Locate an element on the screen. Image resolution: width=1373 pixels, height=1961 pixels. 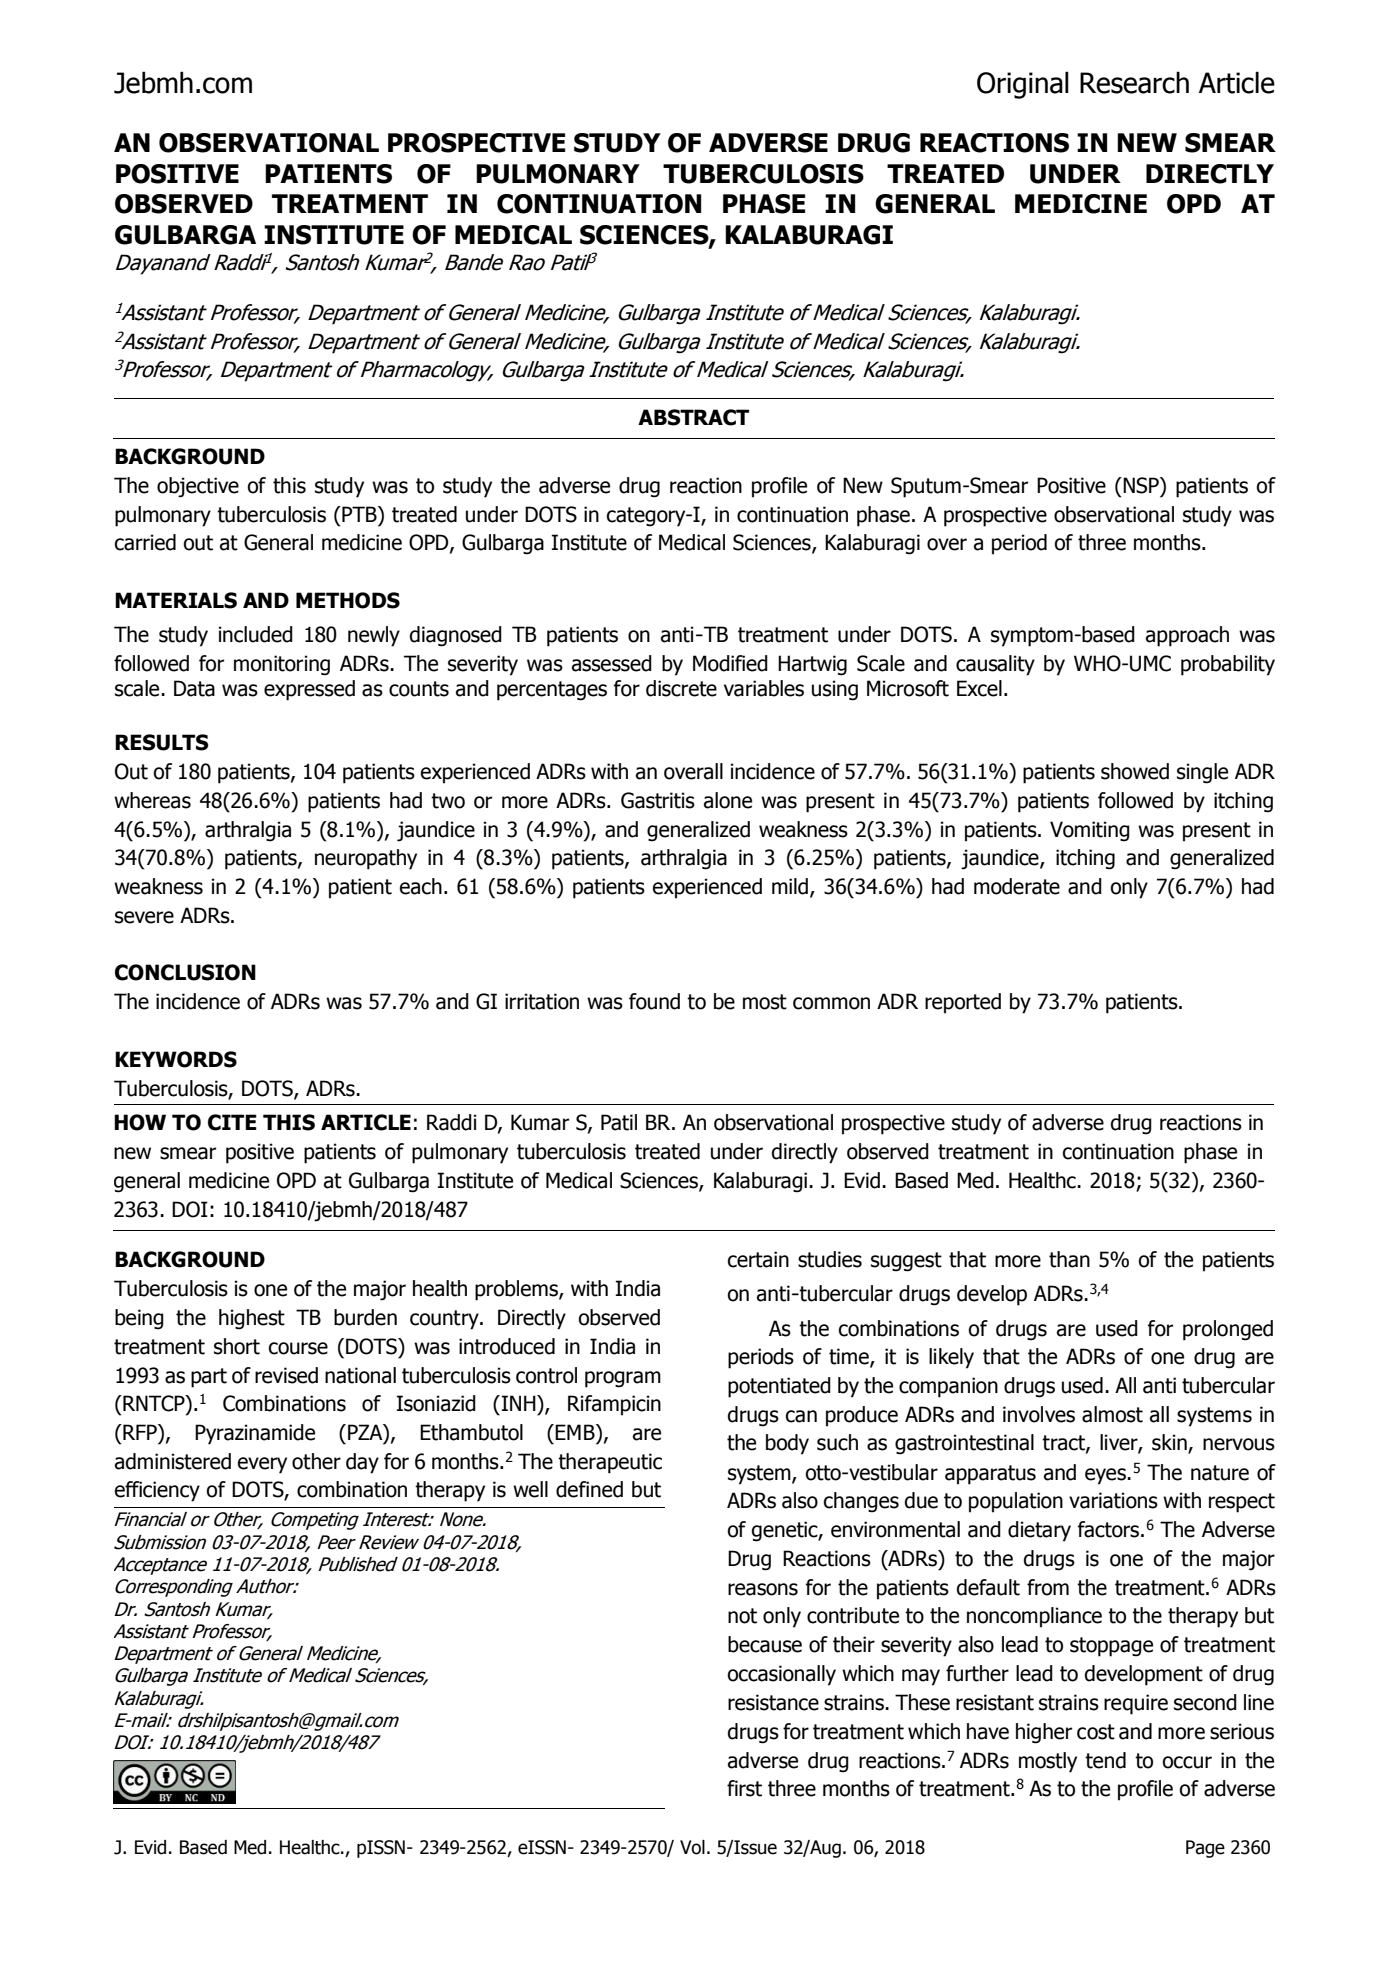
cost is located at coordinates (1096, 1732).
